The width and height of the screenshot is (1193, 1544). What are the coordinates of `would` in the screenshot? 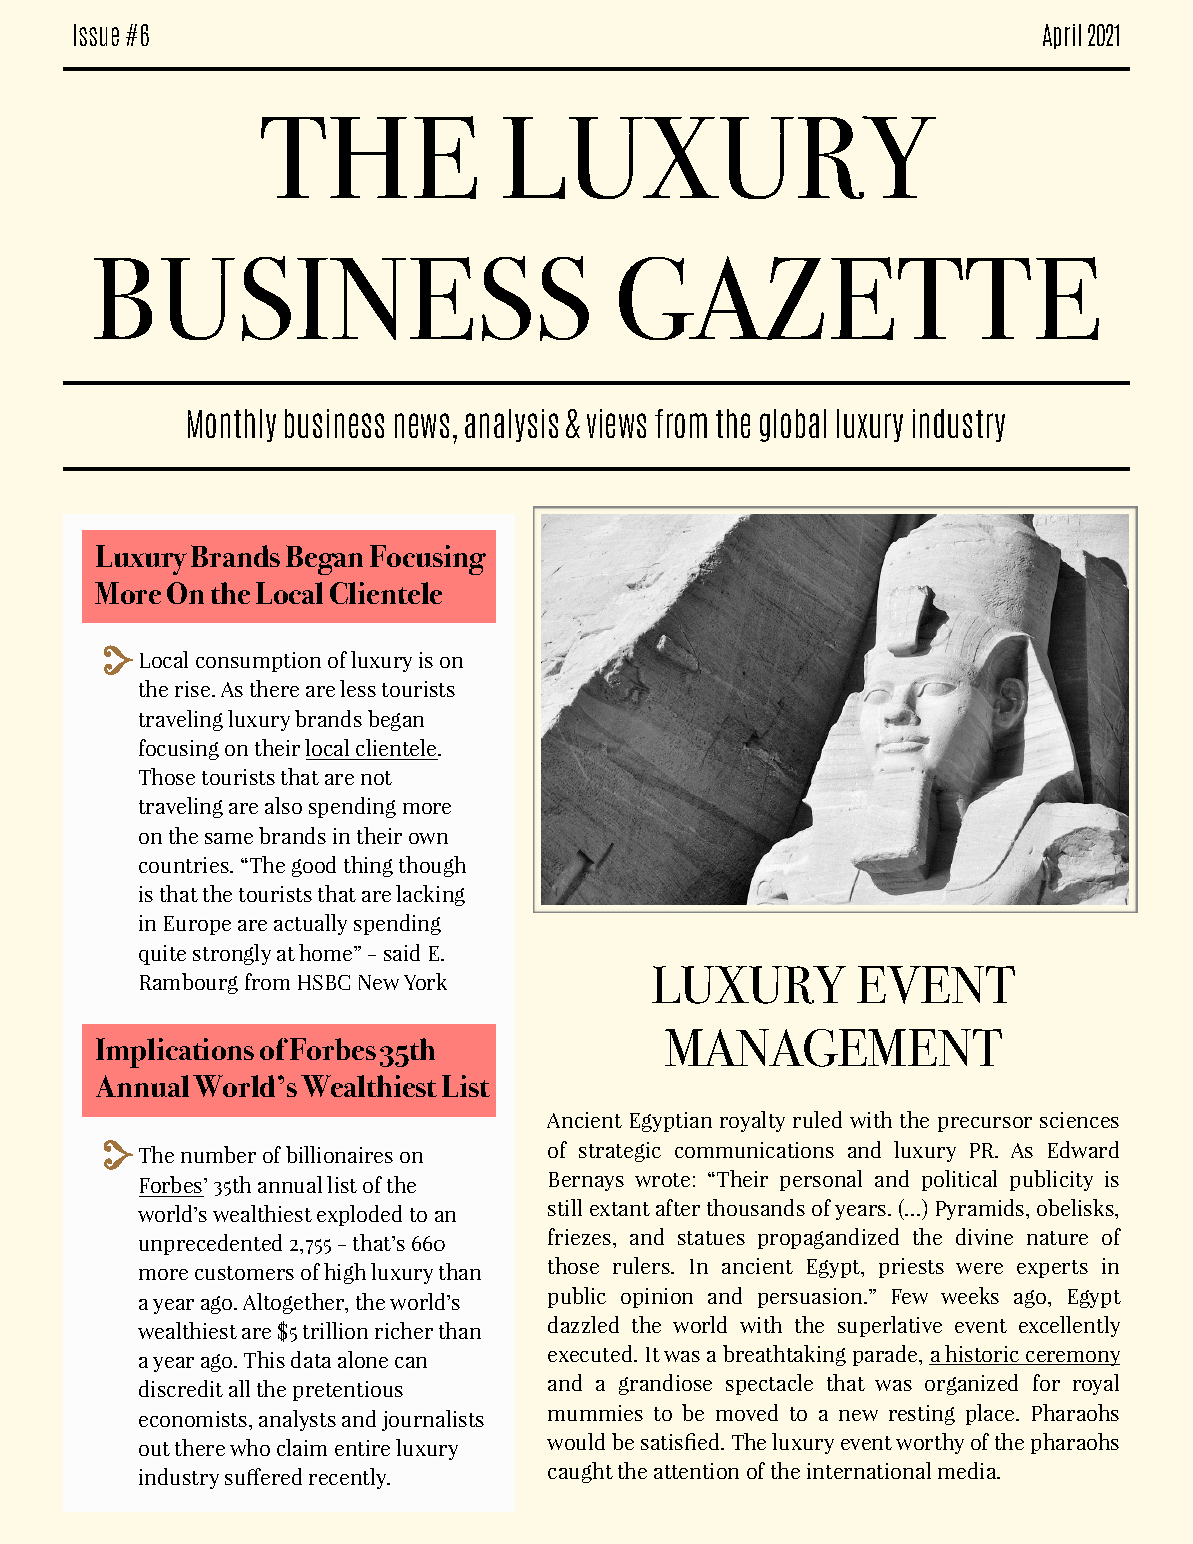 It's located at (576, 1441).
